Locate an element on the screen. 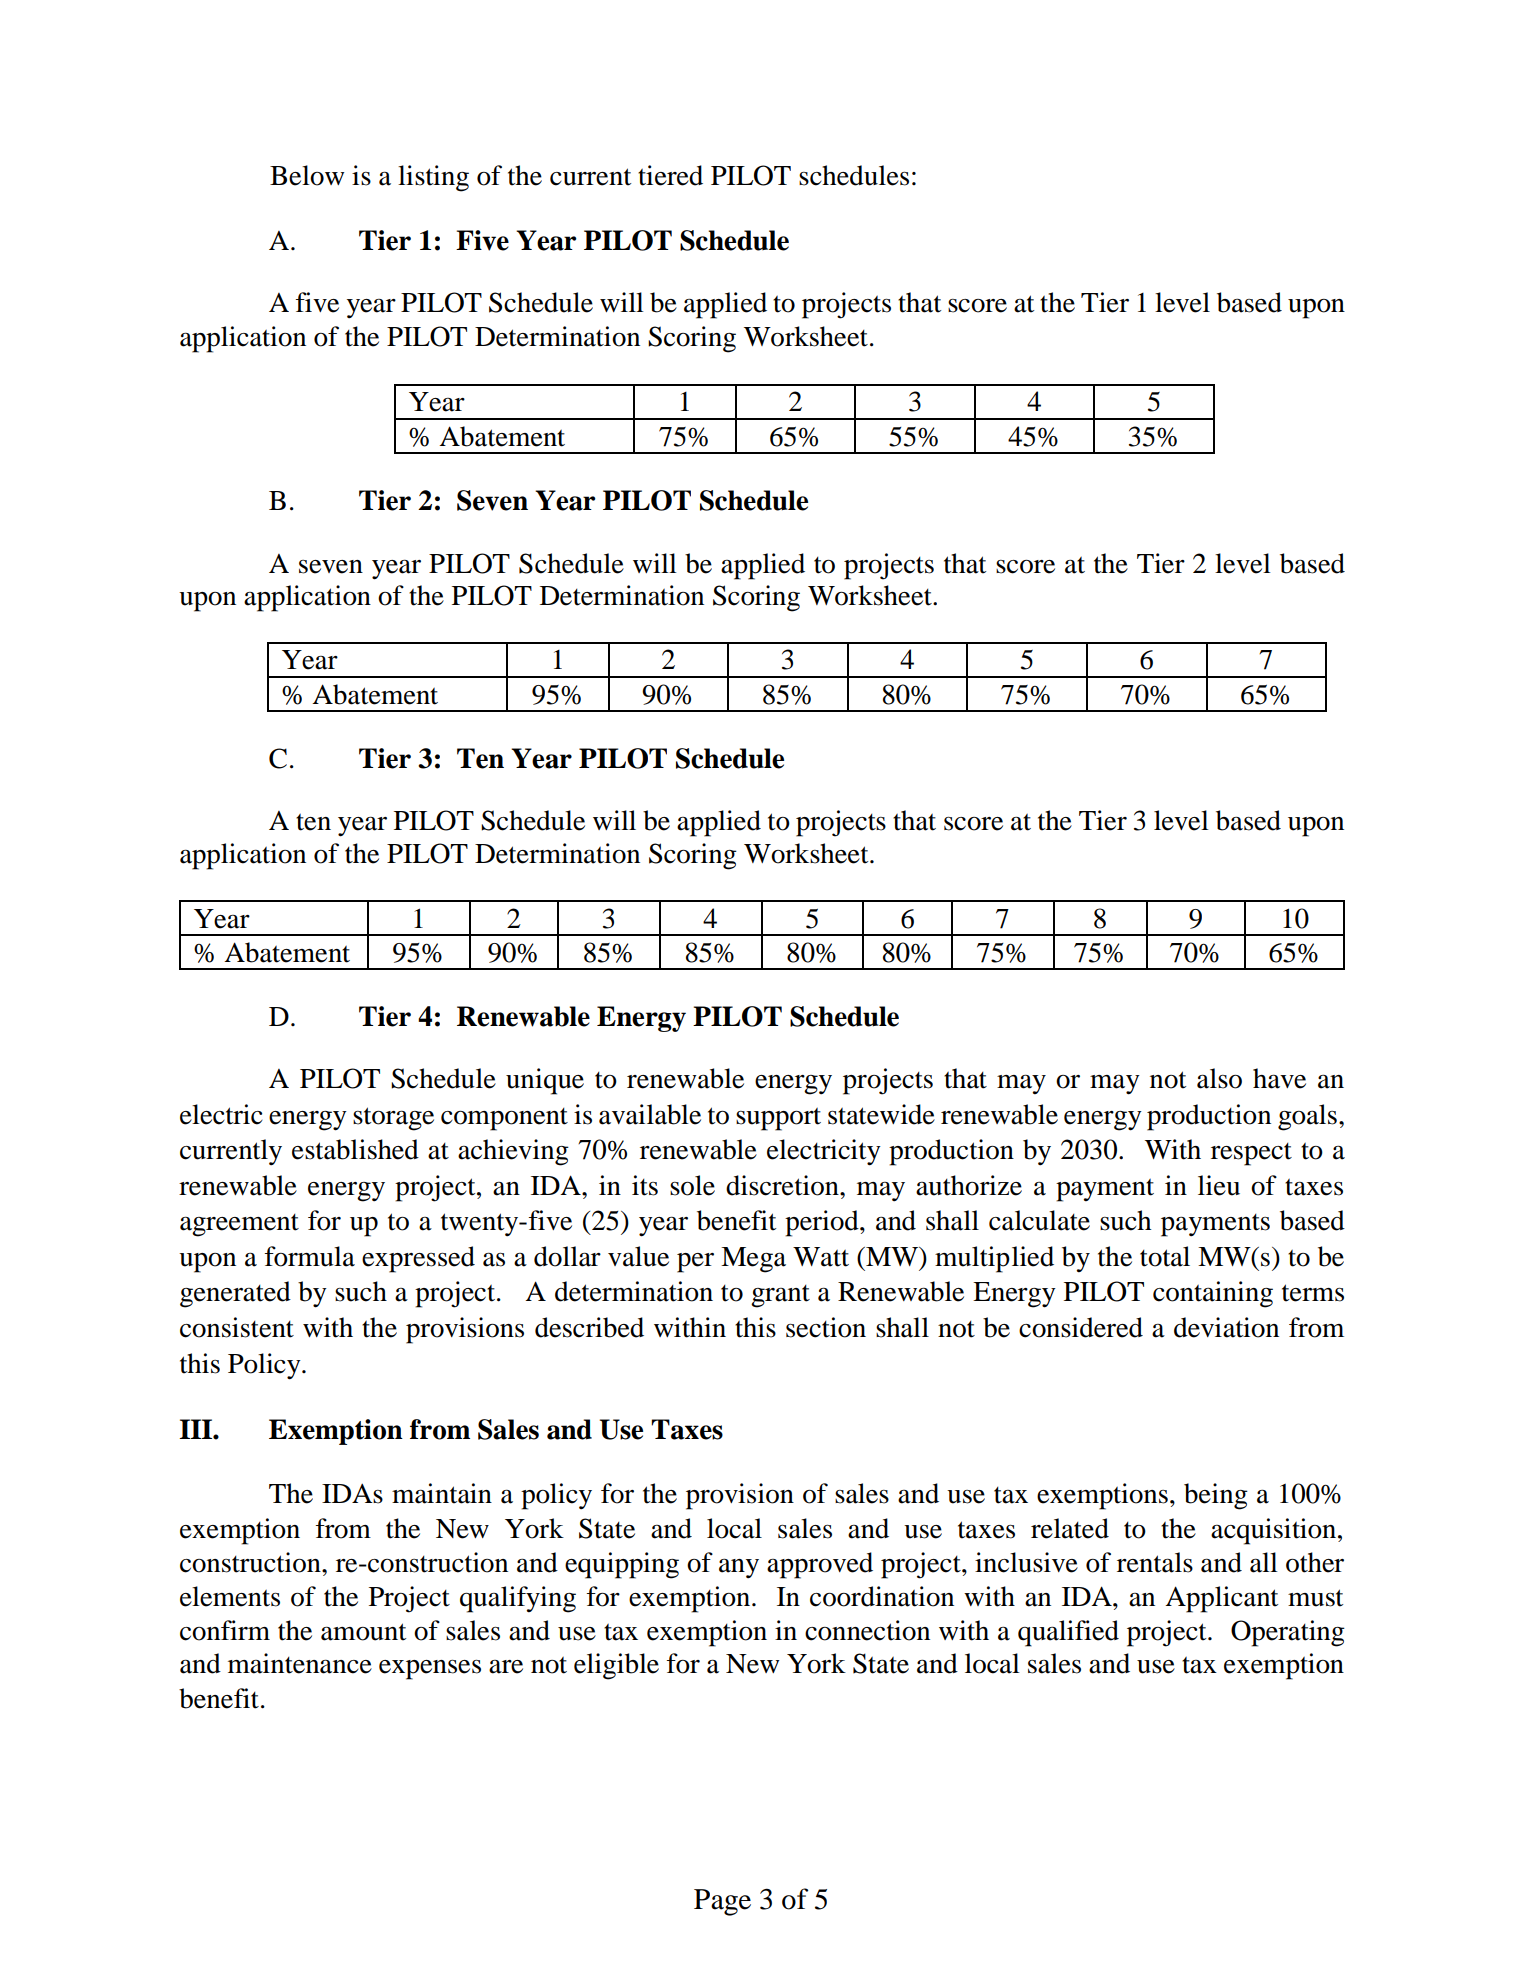  have is located at coordinates (1279, 1078).
